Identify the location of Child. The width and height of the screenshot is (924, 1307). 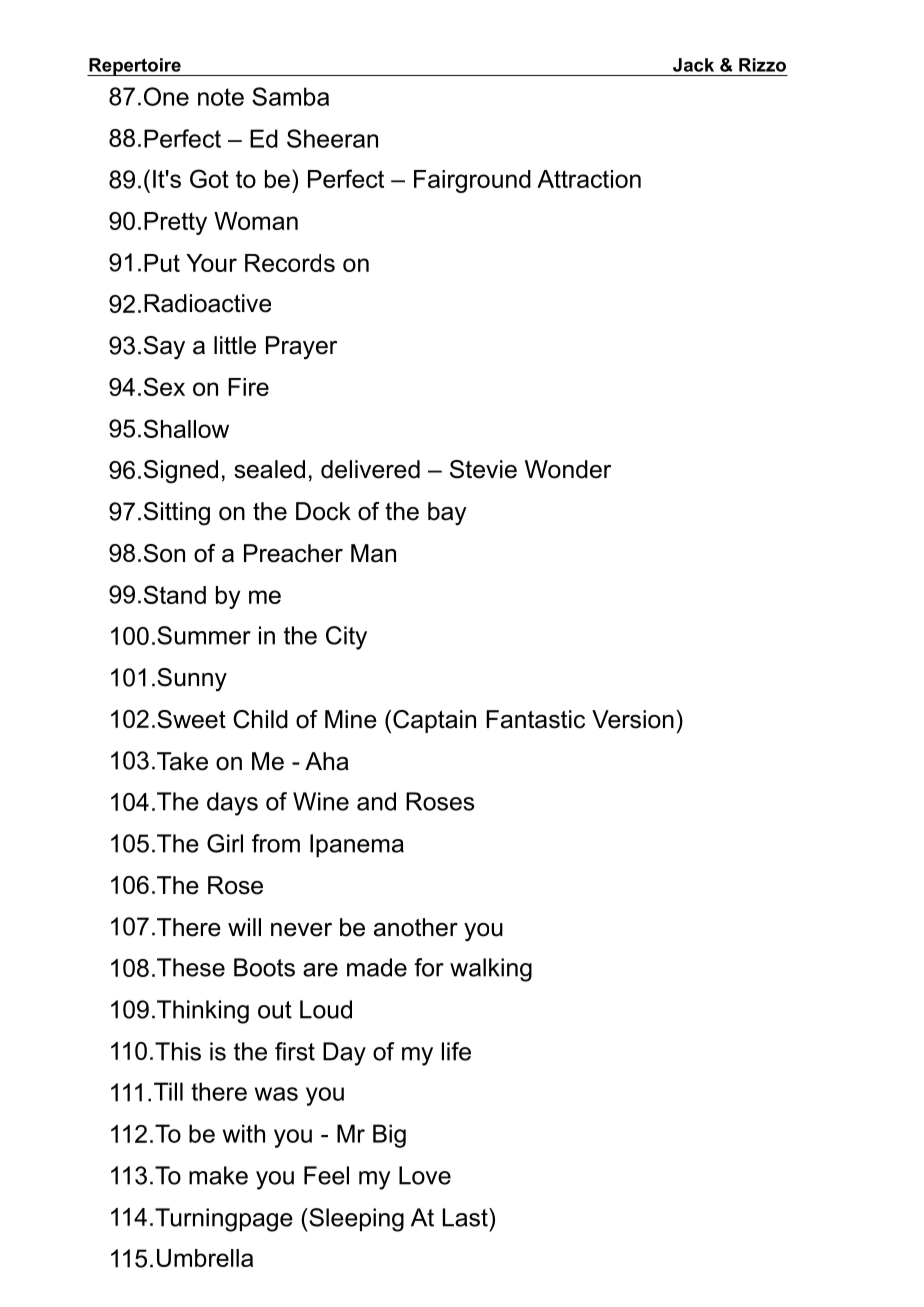
(260, 719).
